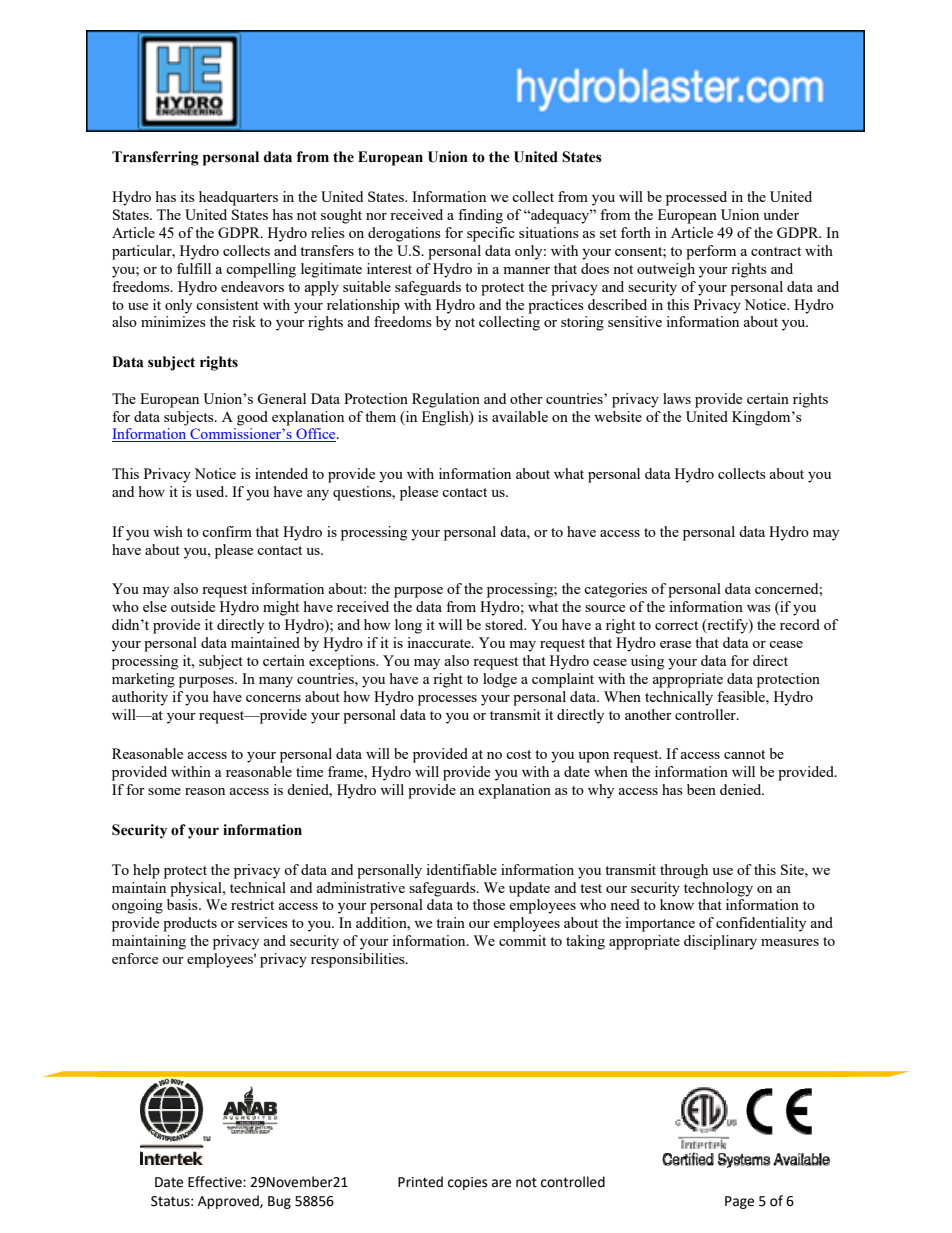 This screenshot has width=952, height=1233. Describe the element at coordinates (677, 398) in the screenshot. I see `laws` at that location.
